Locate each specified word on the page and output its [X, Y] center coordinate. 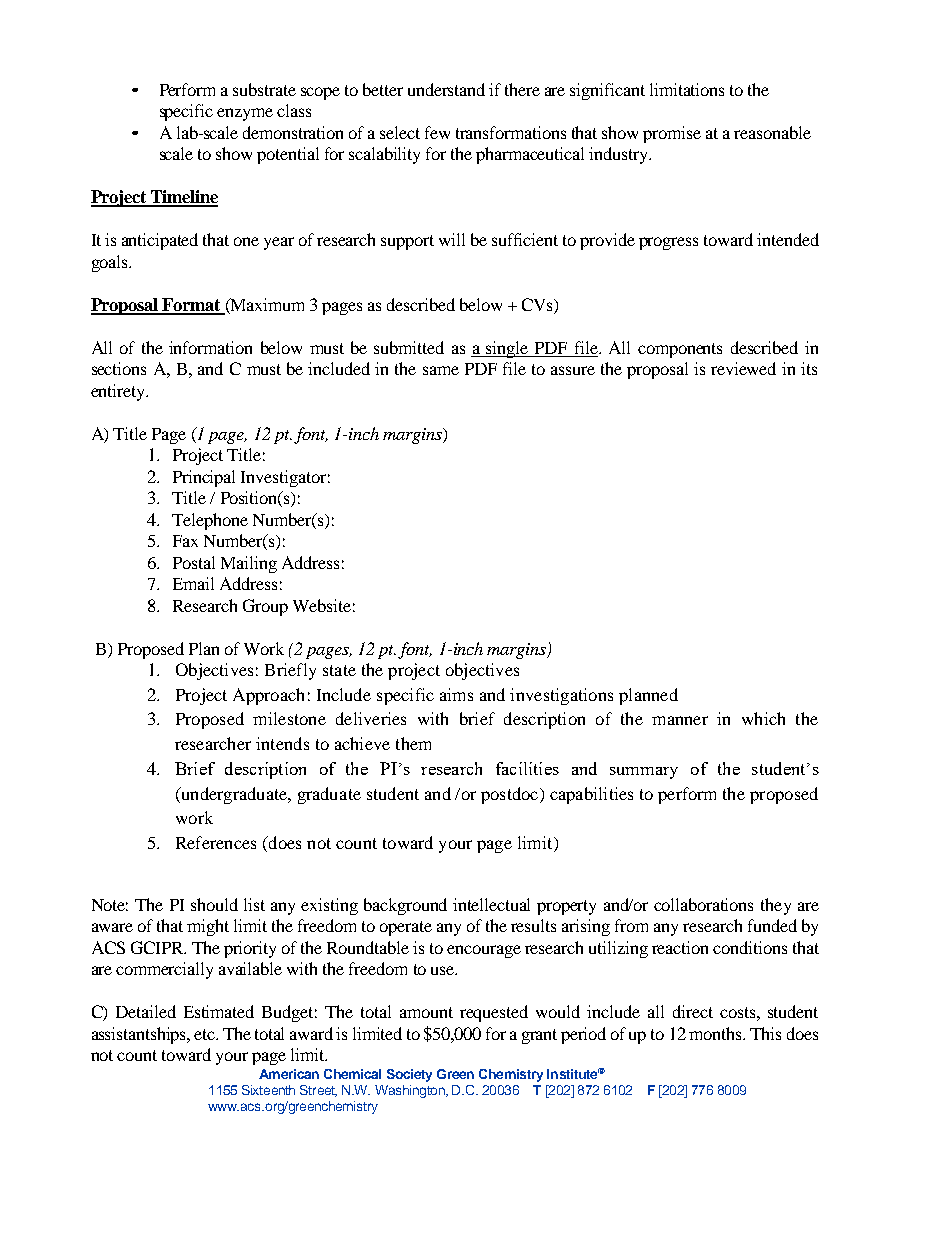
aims [456, 694]
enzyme [245, 114]
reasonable [772, 132]
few [437, 132]
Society [409, 1075]
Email [193, 583]
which [763, 718]
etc [206, 1034]
